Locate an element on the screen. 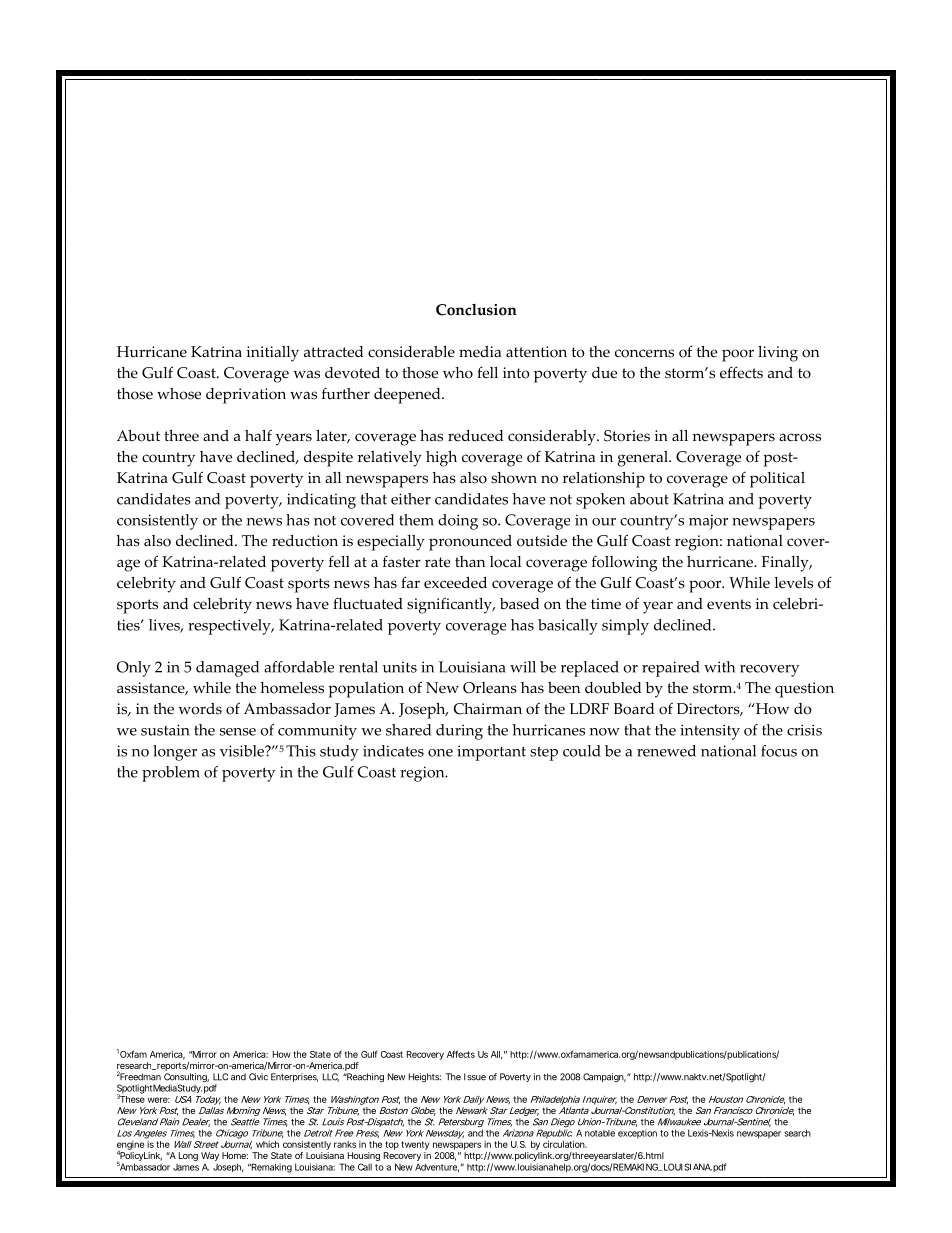 The image size is (952, 1233). during is located at coordinates (459, 732).
